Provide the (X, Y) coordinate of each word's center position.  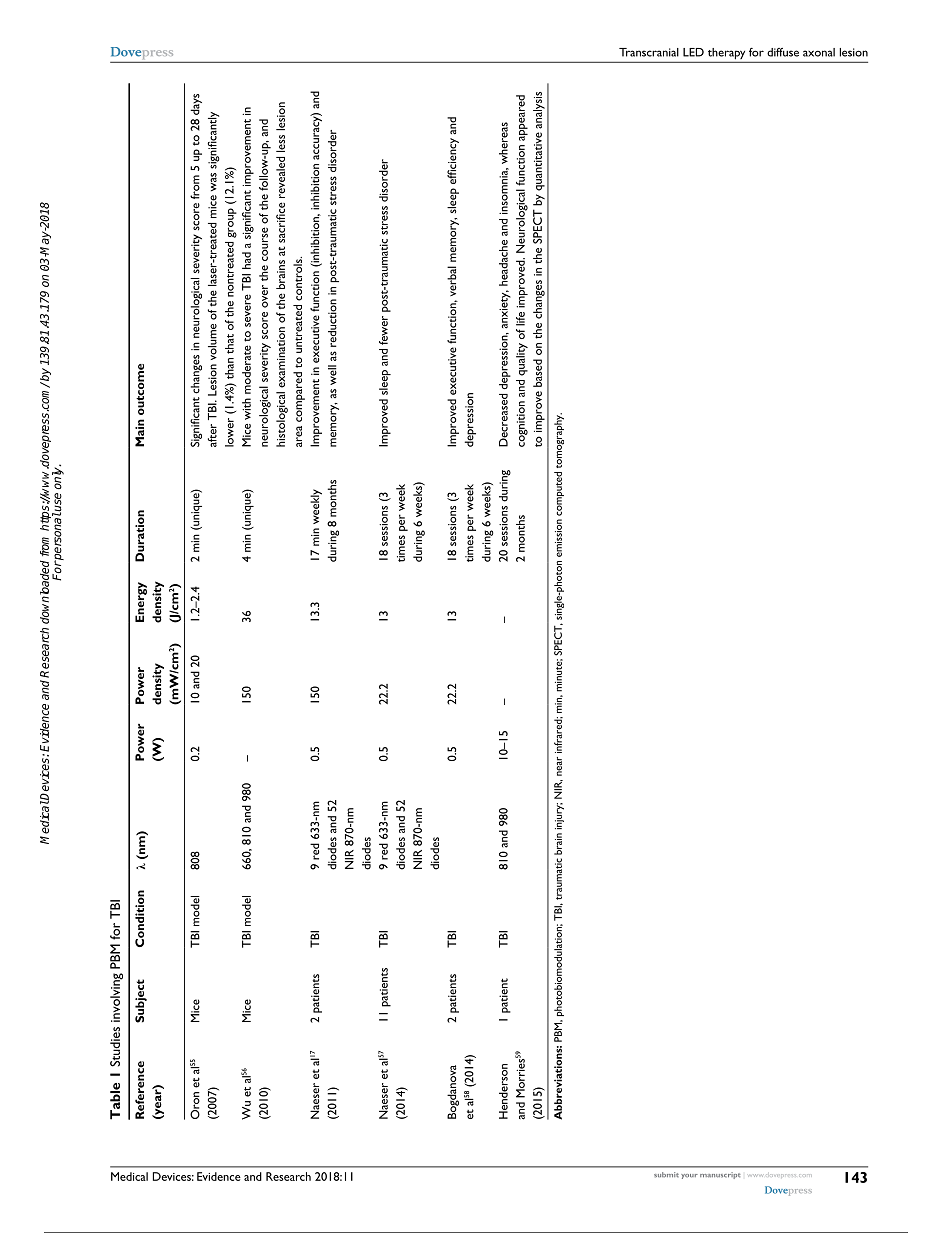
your (689, 1176)
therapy (726, 55)
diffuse (783, 52)
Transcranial (649, 52)
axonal (819, 52)
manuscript (720, 1175)
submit (666, 1175)
